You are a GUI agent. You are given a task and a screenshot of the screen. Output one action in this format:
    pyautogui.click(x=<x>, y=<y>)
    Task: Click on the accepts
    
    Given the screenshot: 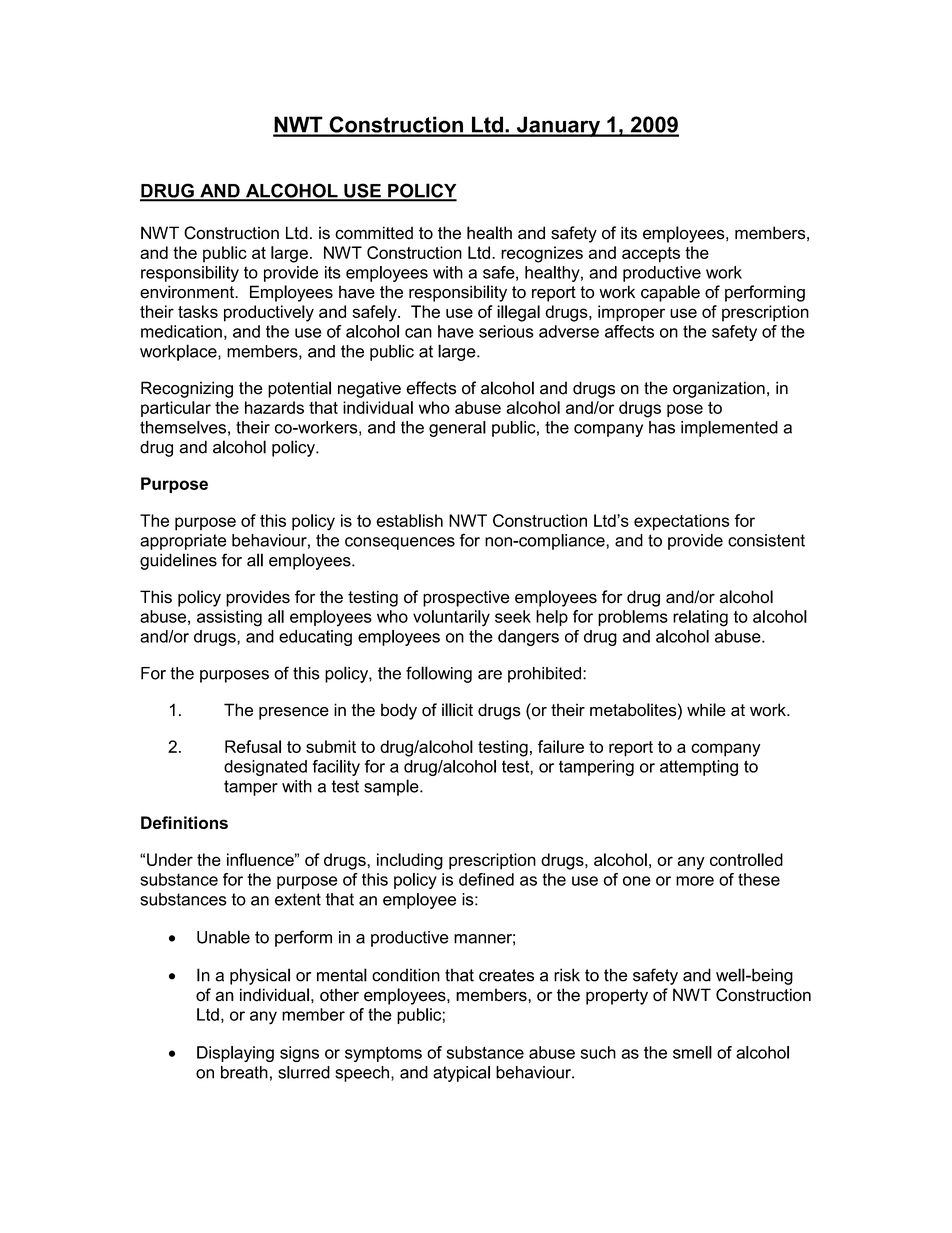 What is the action you would take?
    pyautogui.click(x=651, y=255)
